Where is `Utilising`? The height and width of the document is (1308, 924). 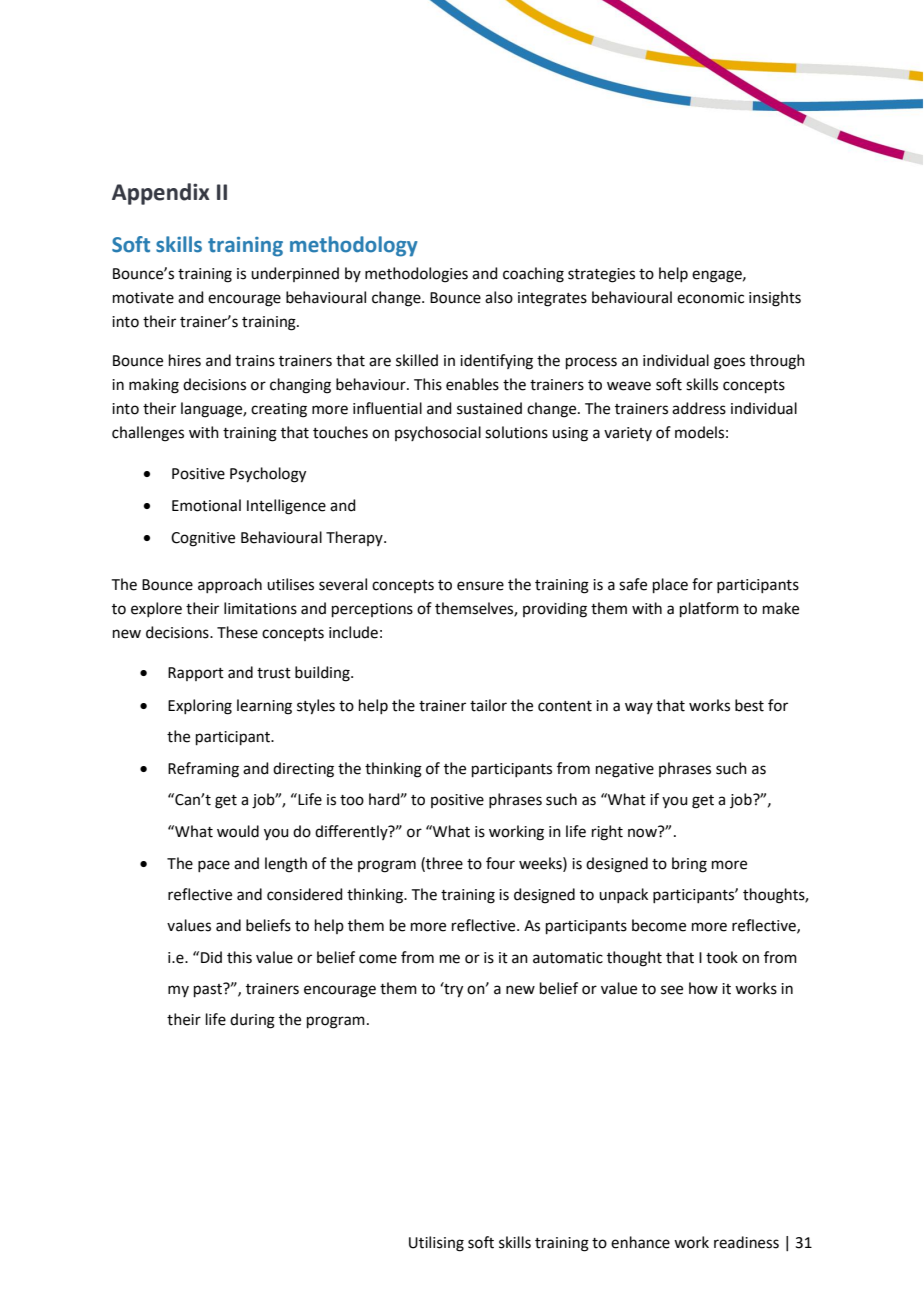 Utilising is located at coordinates (436, 1244).
